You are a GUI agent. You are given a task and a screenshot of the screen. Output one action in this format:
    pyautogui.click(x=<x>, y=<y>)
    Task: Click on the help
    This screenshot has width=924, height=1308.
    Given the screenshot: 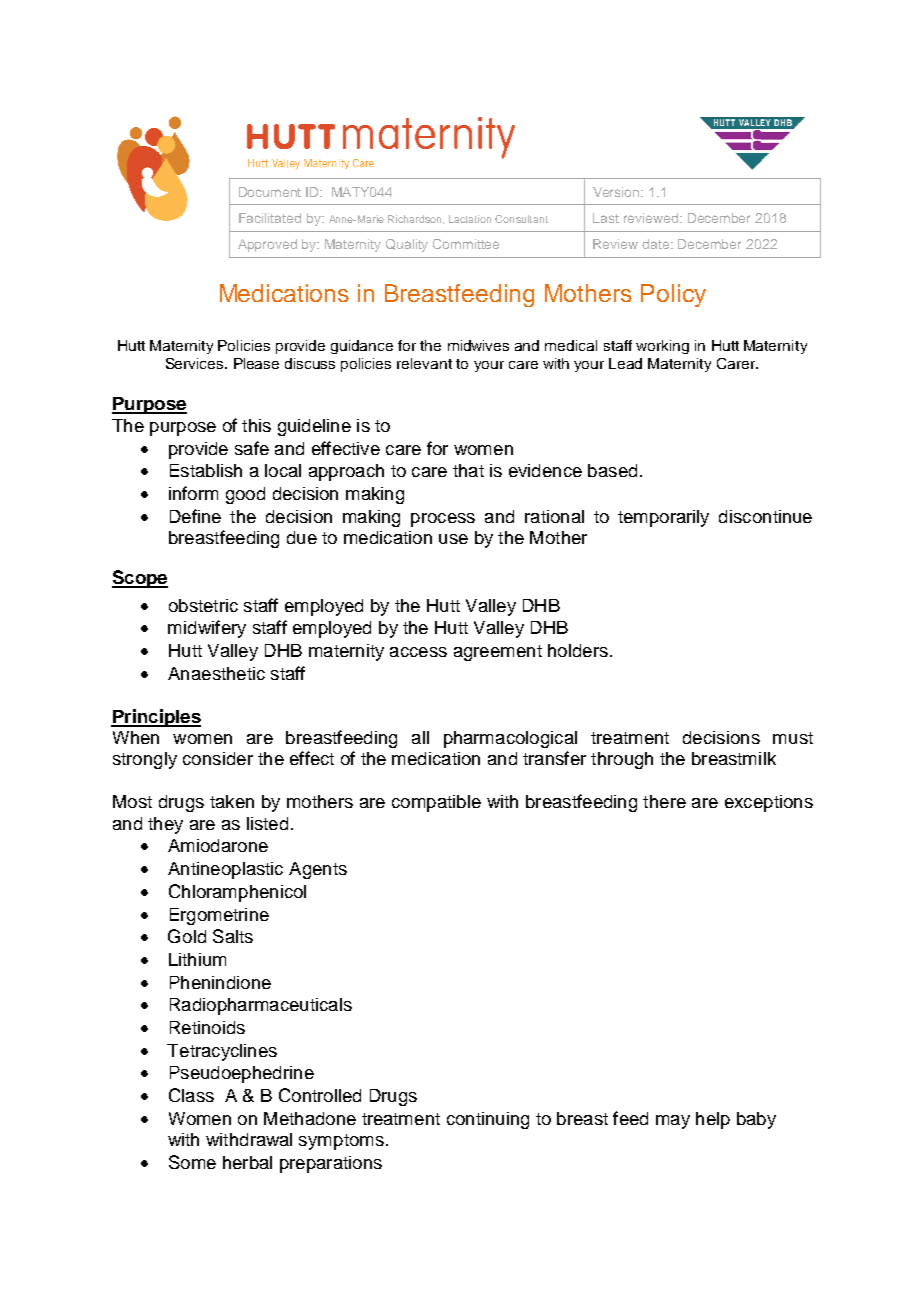 What is the action you would take?
    pyautogui.click(x=713, y=1120)
